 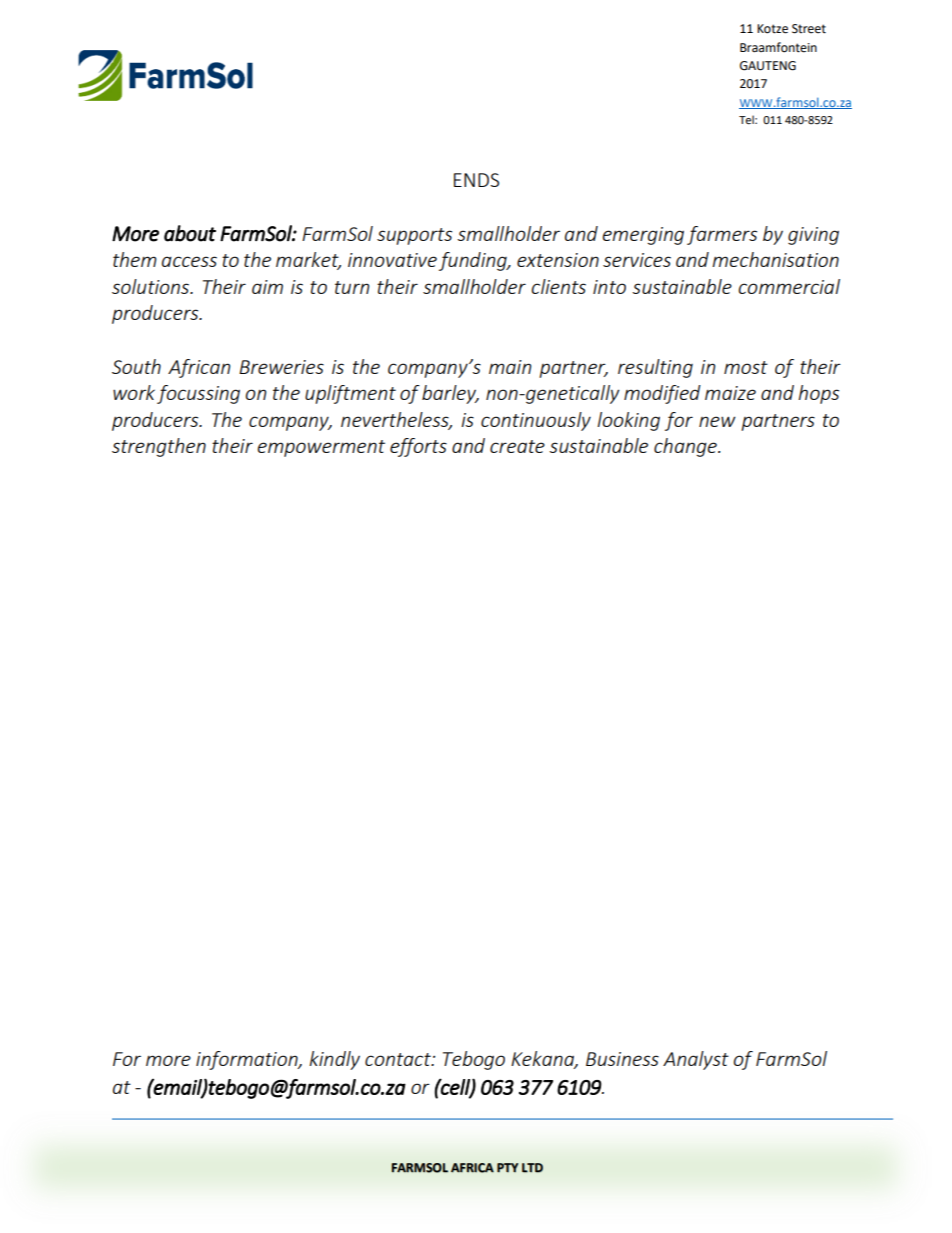 I want to click on ENDS, so click(x=476, y=180).
